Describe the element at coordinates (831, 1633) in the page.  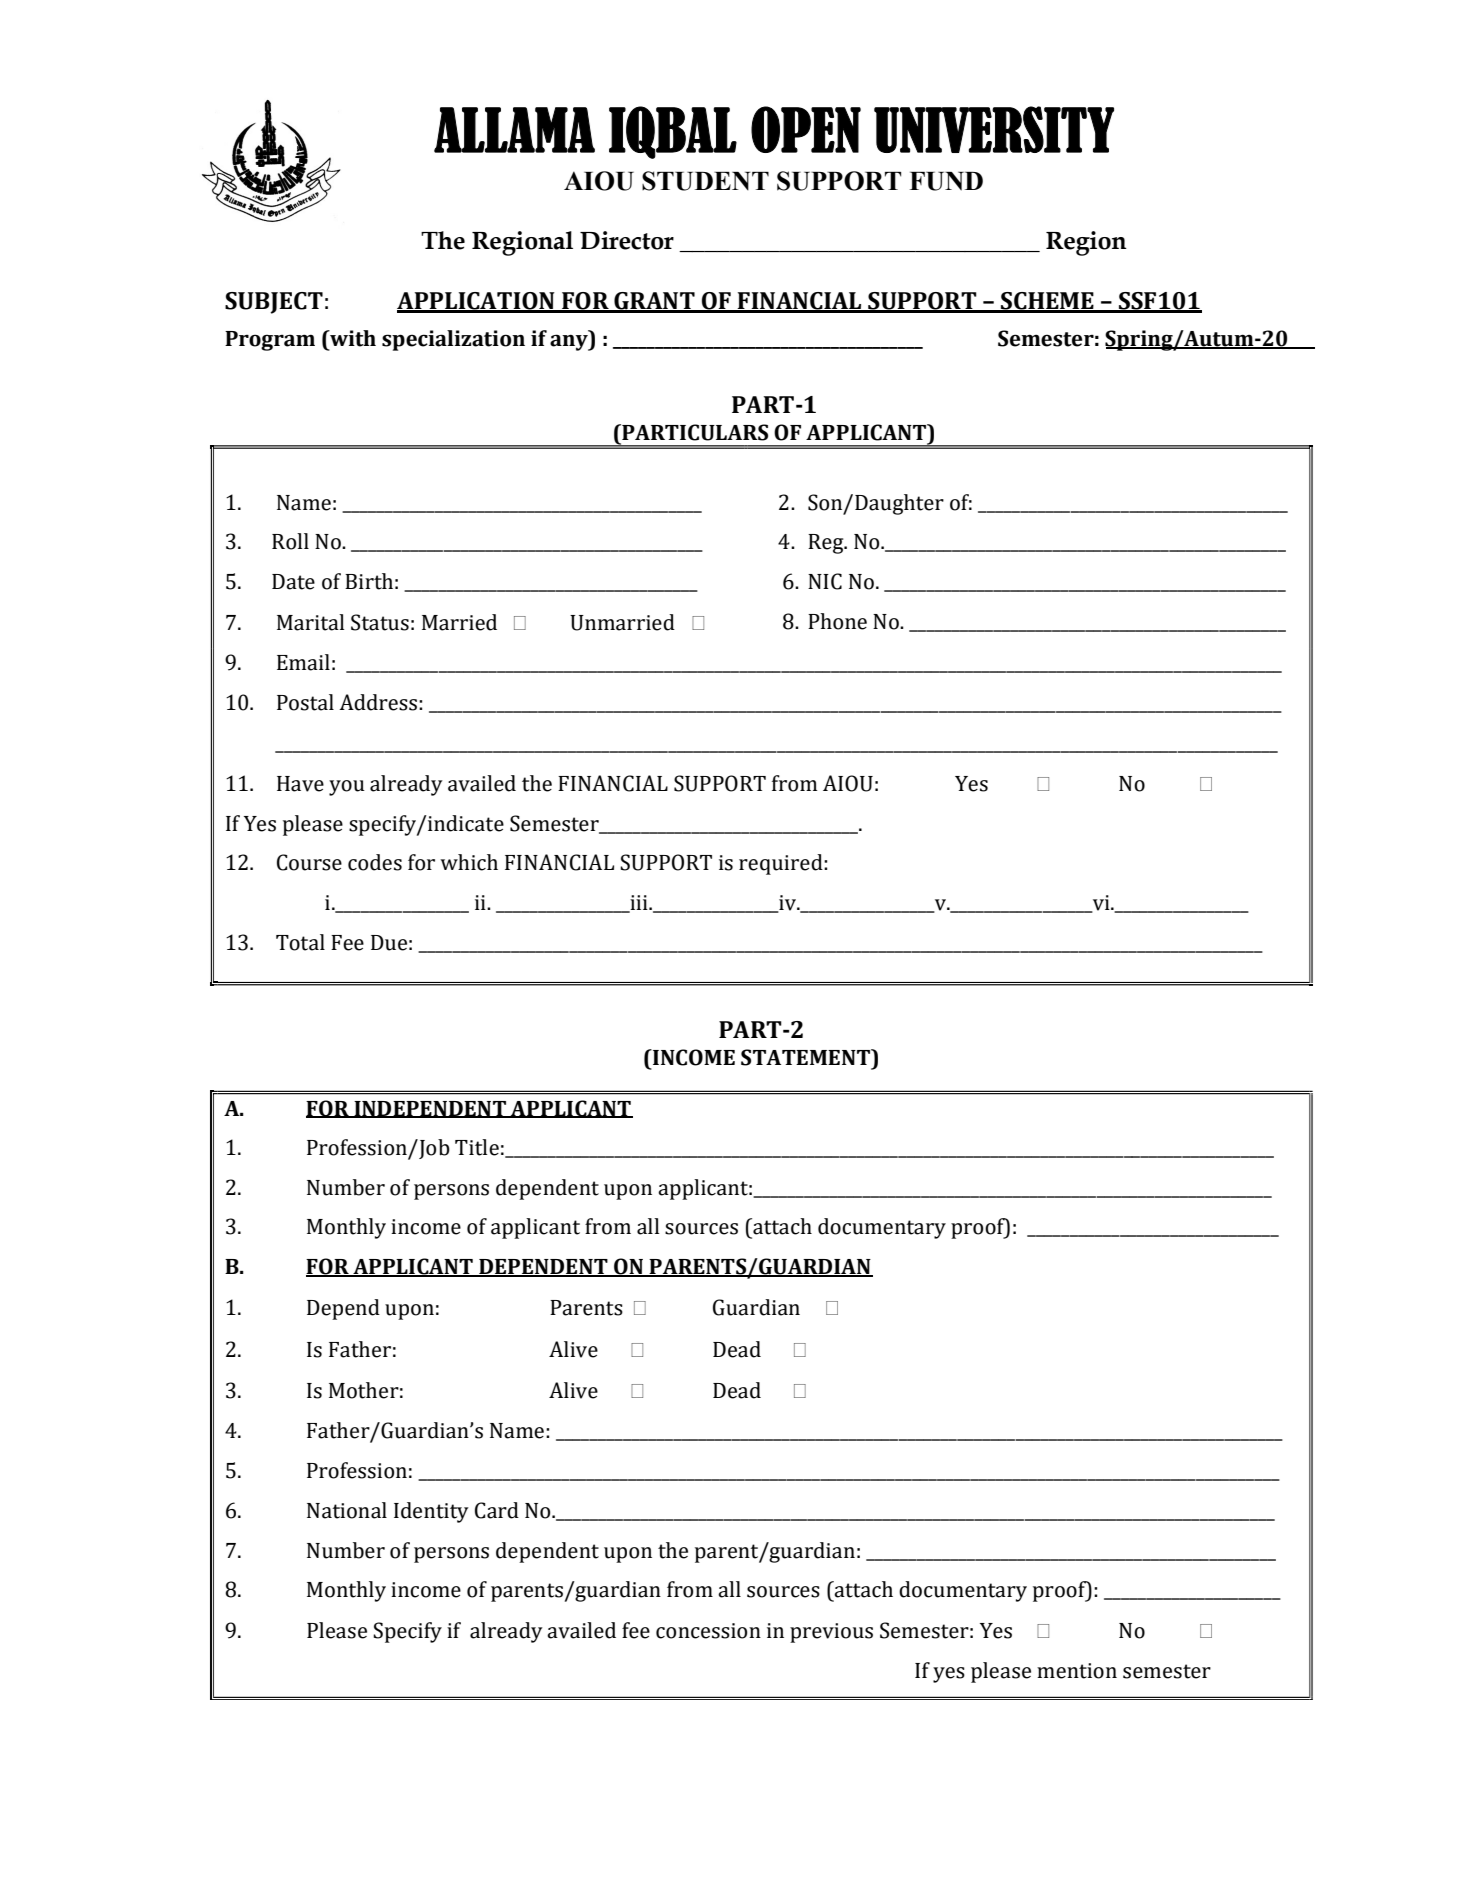
I see `previous` at that location.
